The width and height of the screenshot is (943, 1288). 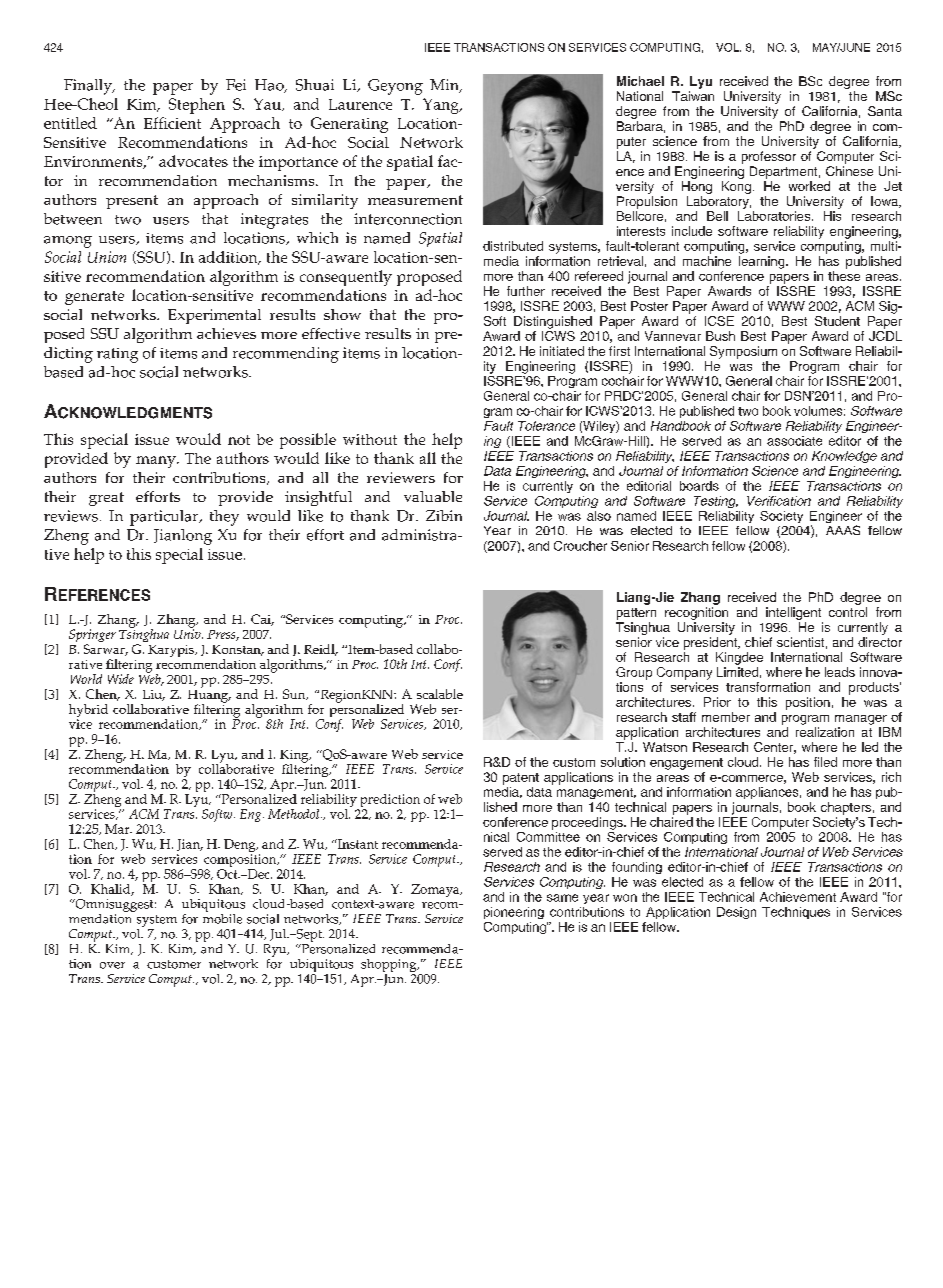 I want to click on Yang, so click(x=442, y=106).
